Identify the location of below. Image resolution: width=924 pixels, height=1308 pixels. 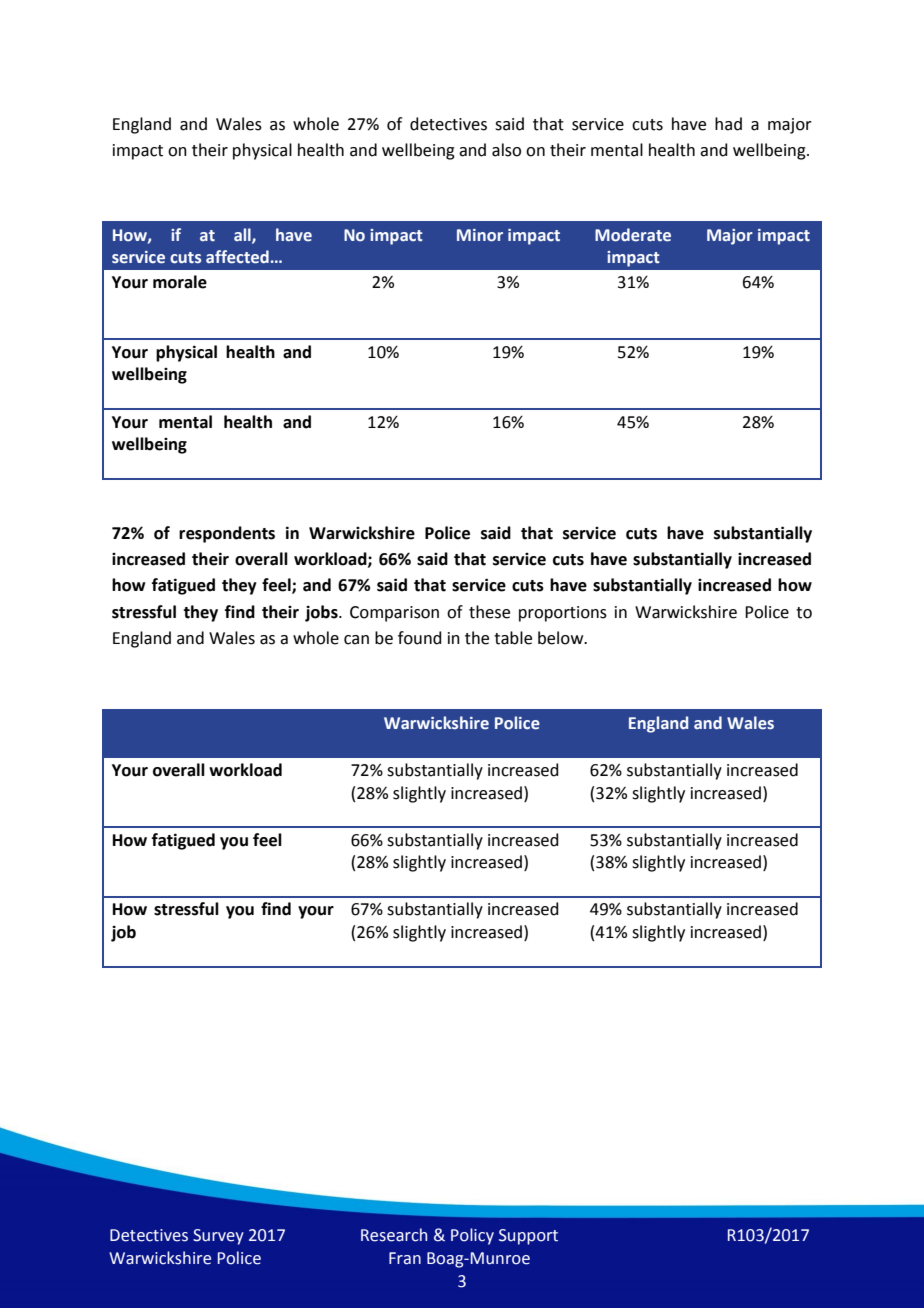
(562, 638).
